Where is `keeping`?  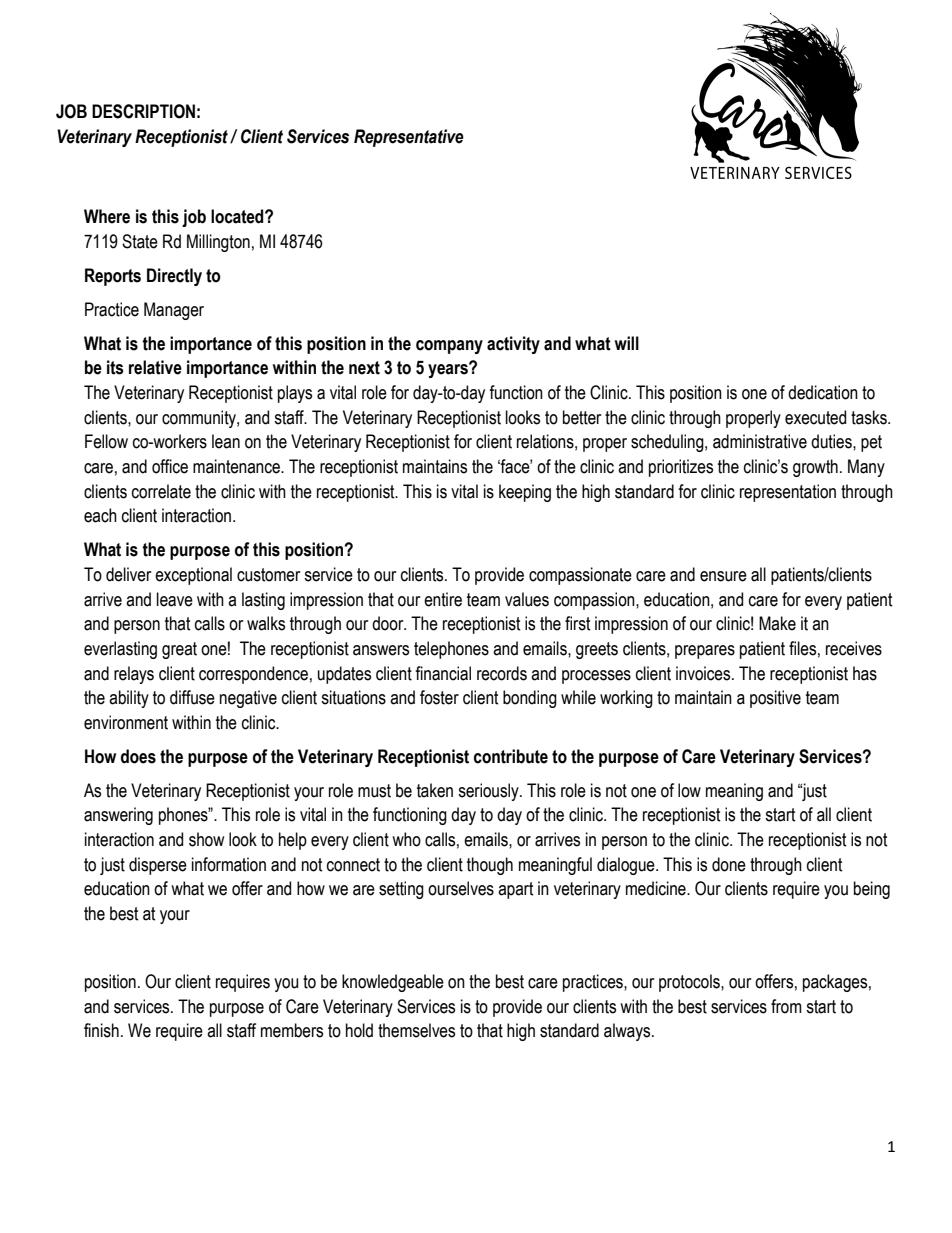
keeping is located at coordinates (525, 493).
